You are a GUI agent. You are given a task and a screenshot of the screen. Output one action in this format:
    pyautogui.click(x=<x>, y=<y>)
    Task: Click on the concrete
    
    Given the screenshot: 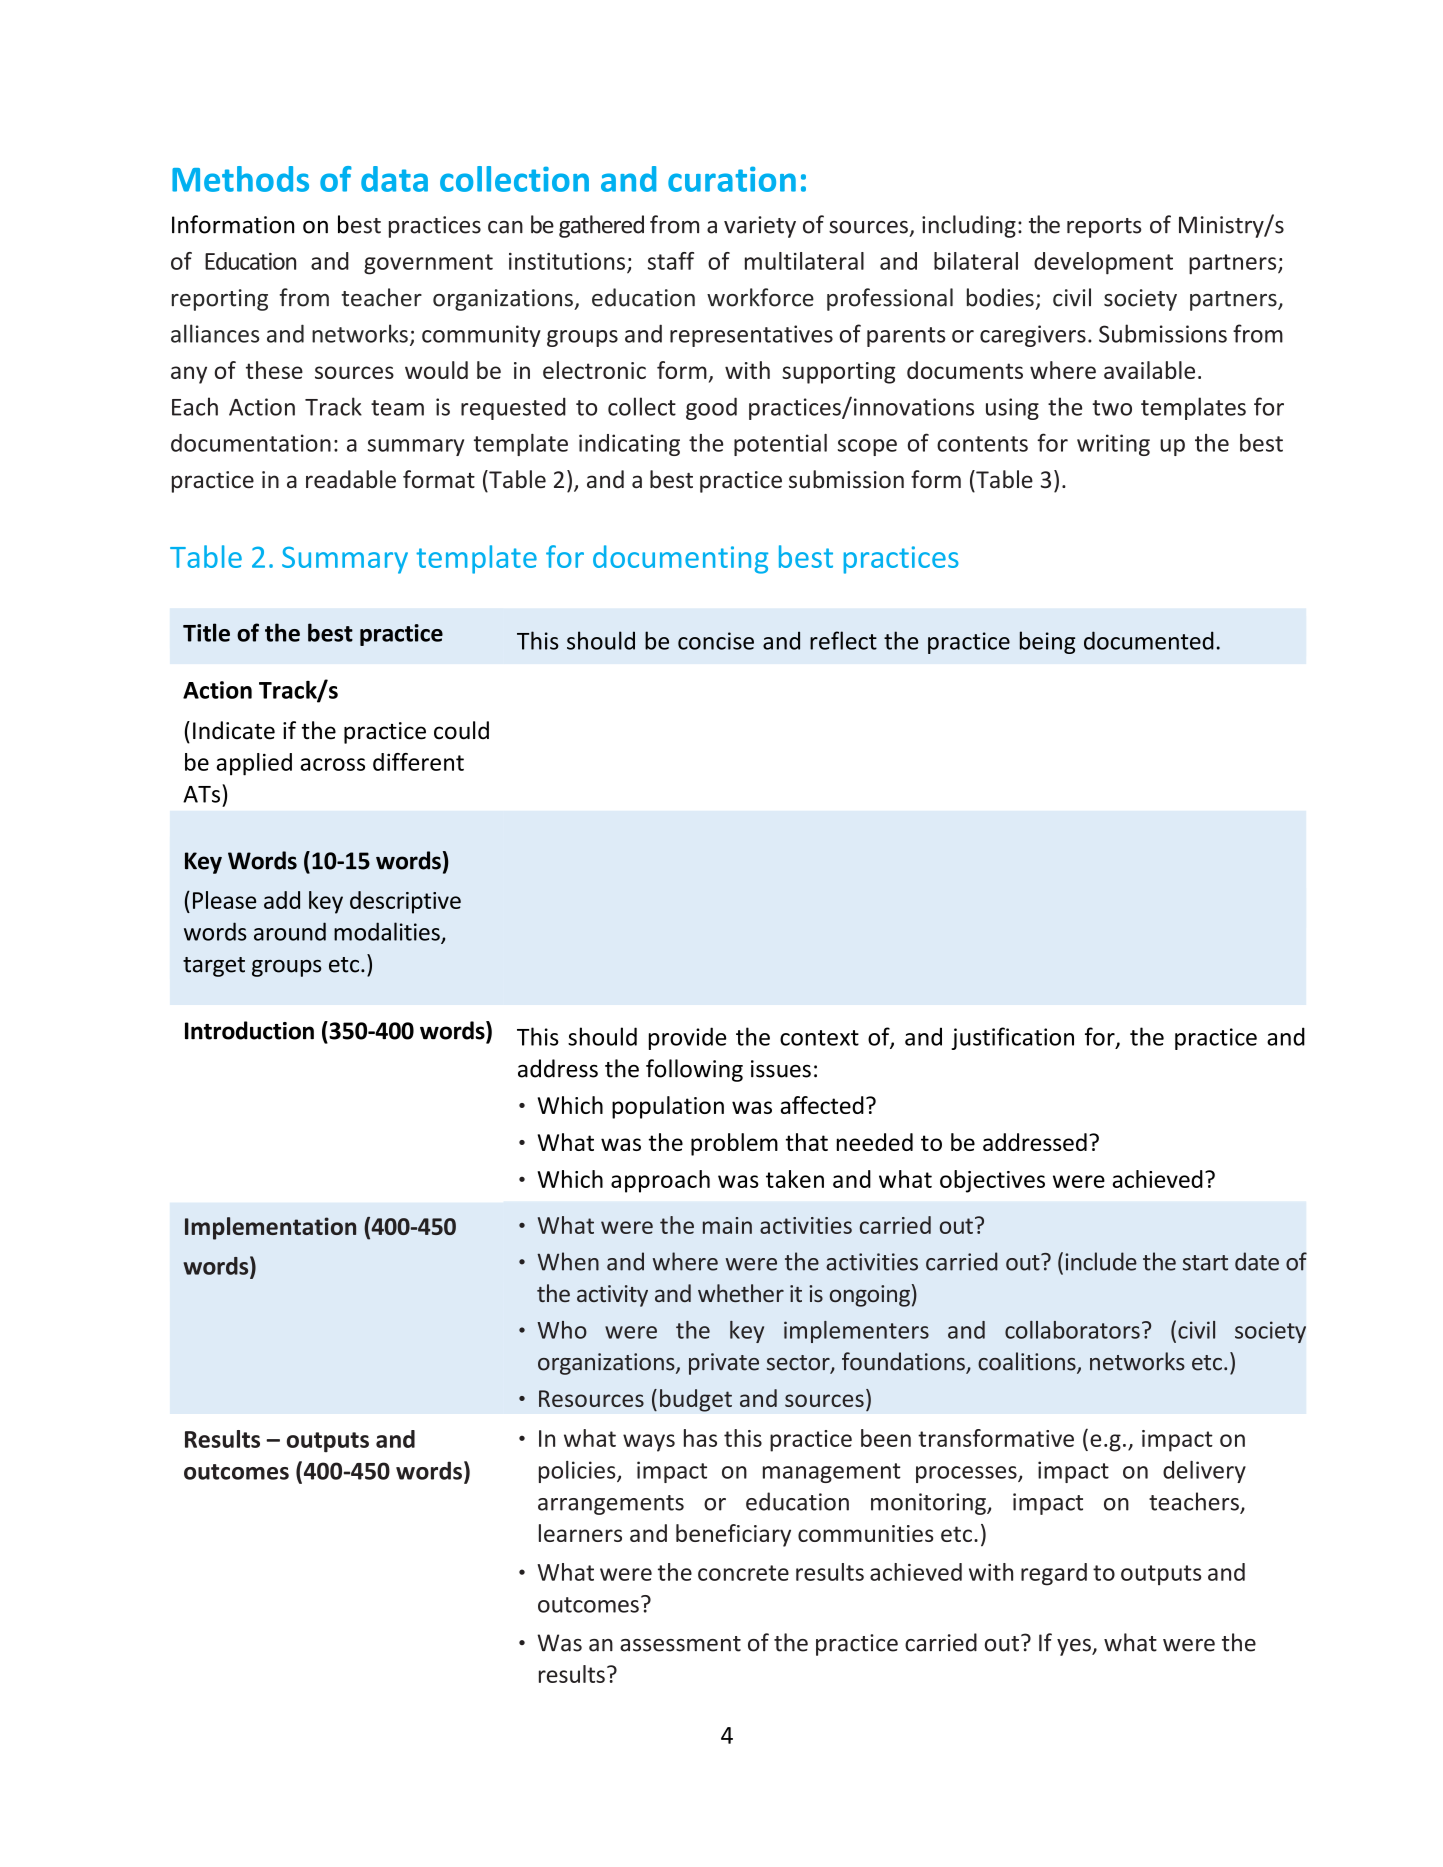 What is the action you would take?
    pyautogui.click(x=743, y=1573)
